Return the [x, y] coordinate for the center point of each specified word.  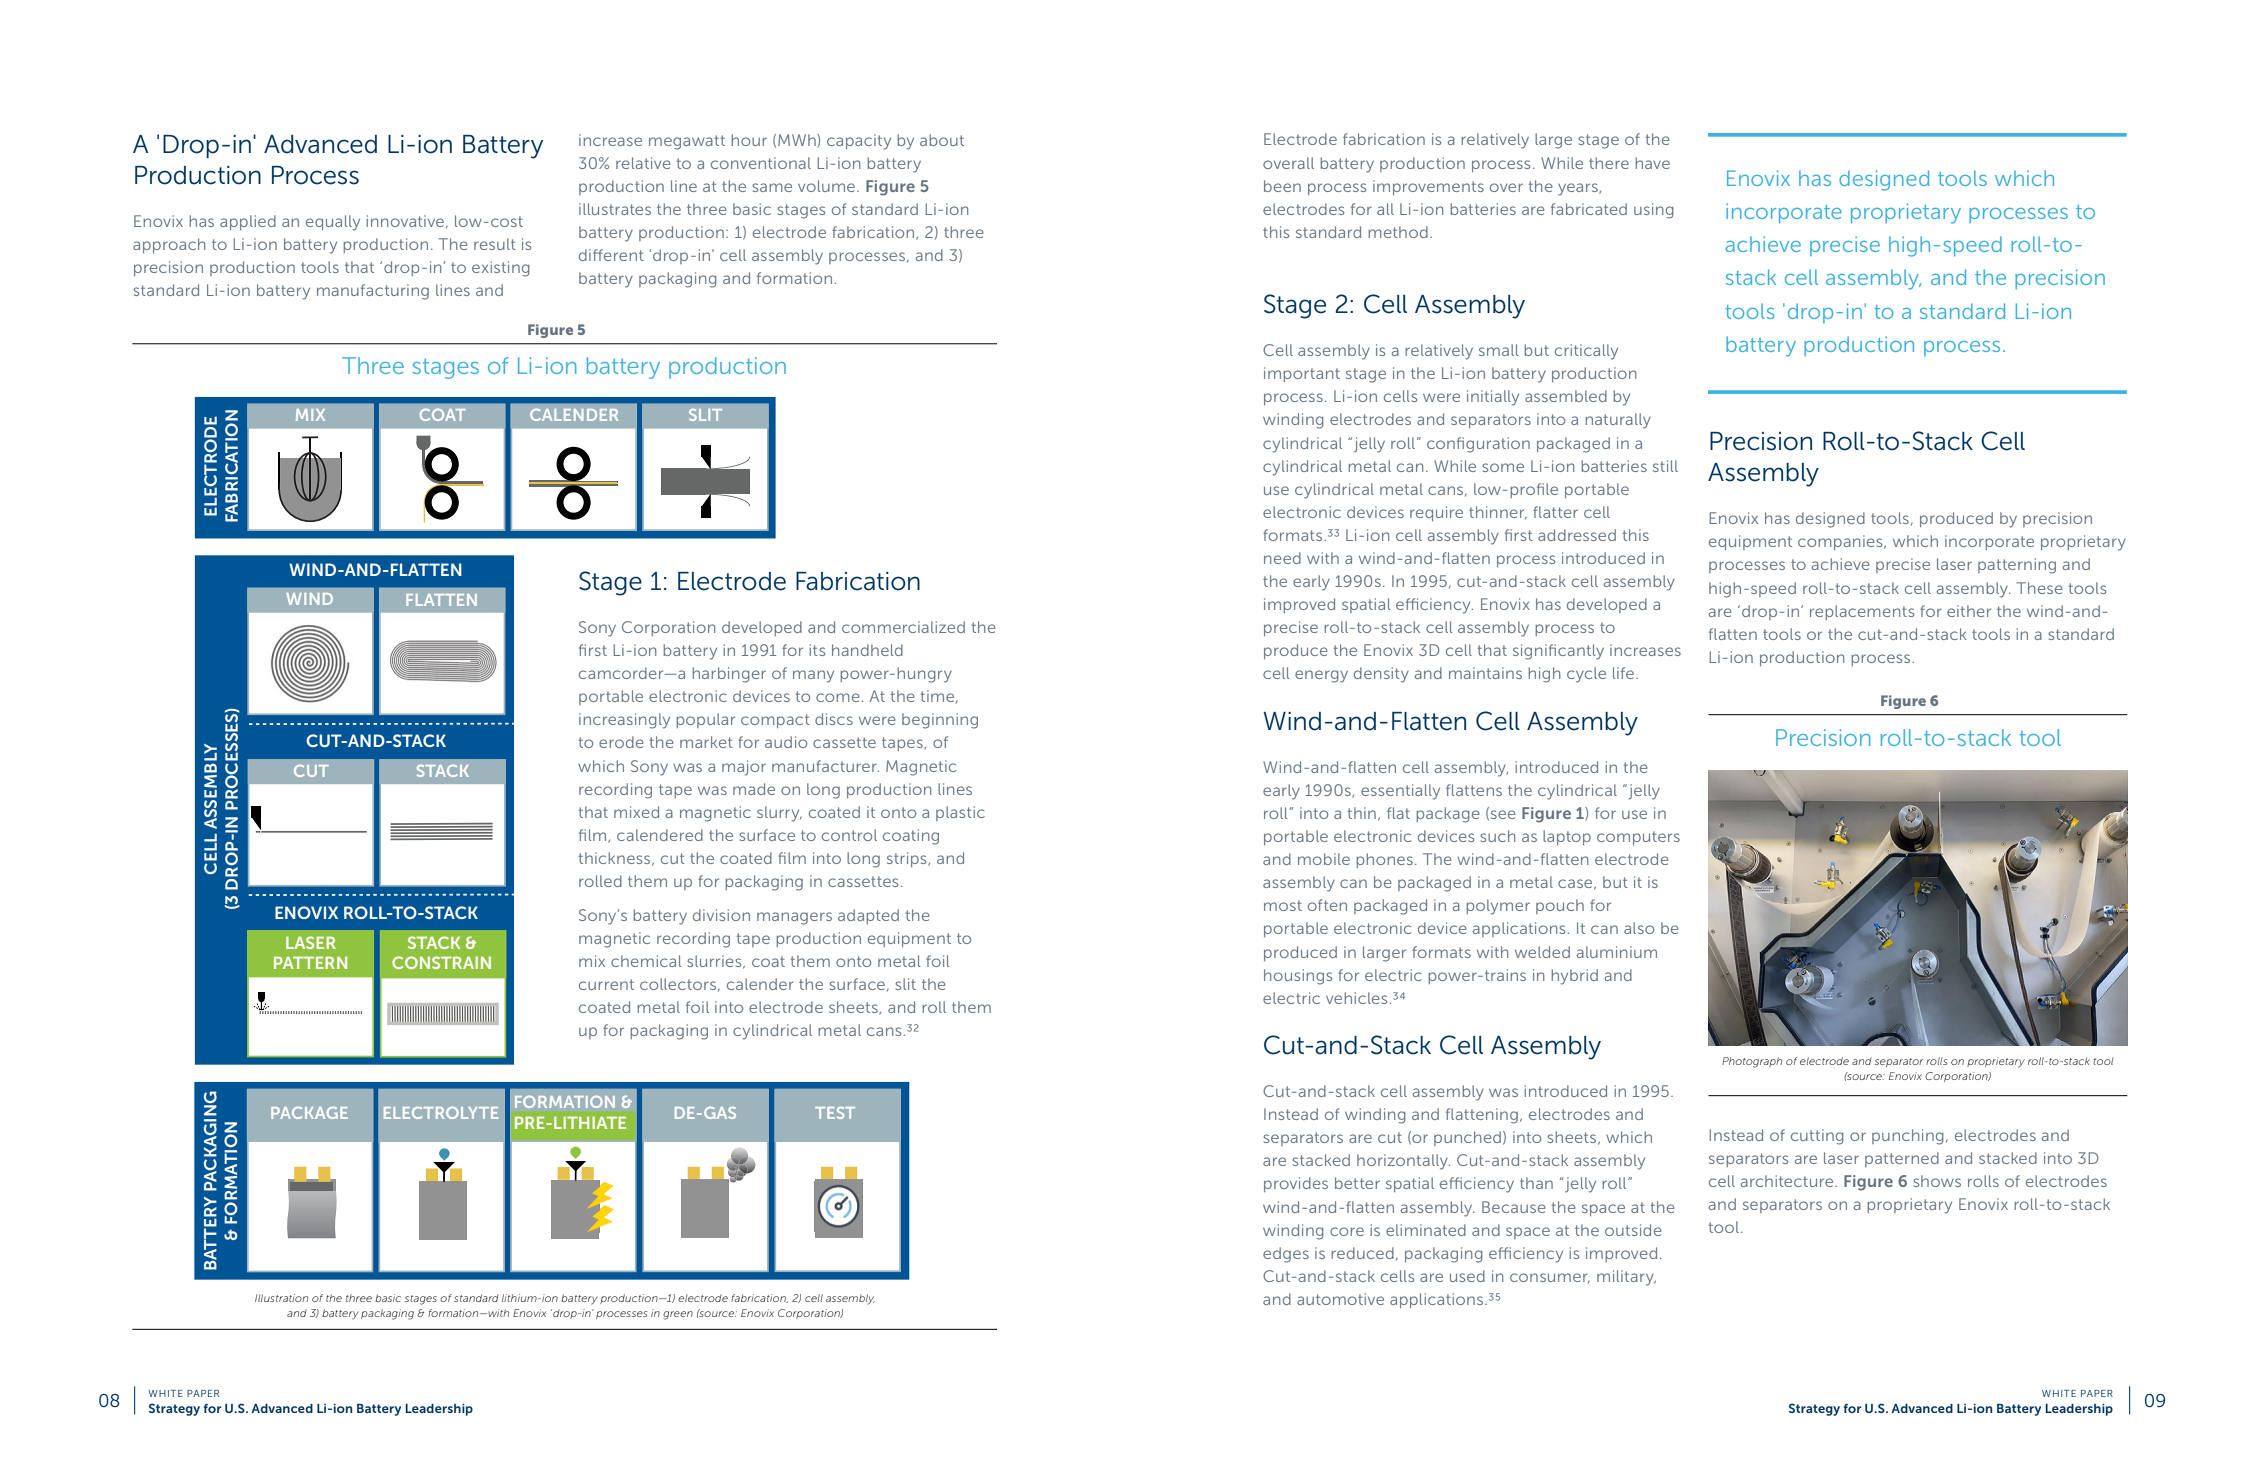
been [1282, 186]
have [1652, 163]
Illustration [281, 1298]
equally [333, 223]
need [1282, 558]
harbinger [729, 675]
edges [1286, 1255]
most [1283, 905]
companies [1841, 542]
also [1639, 928]
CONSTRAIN [441, 962]
